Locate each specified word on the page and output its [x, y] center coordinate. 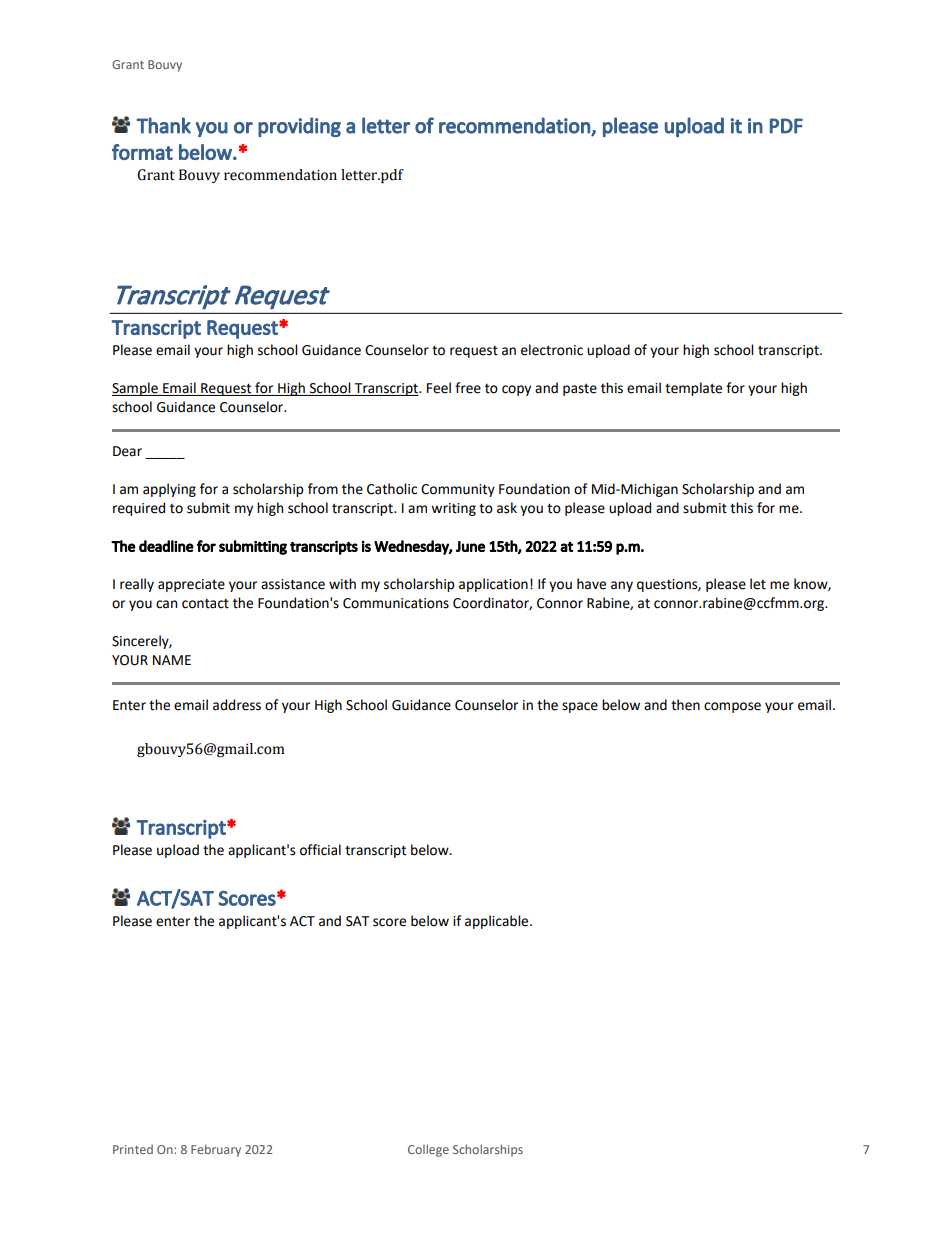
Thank [163, 125]
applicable [498, 922]
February [216, 1150]
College [428, 1150]
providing [299, 127]
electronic [552, 350]
